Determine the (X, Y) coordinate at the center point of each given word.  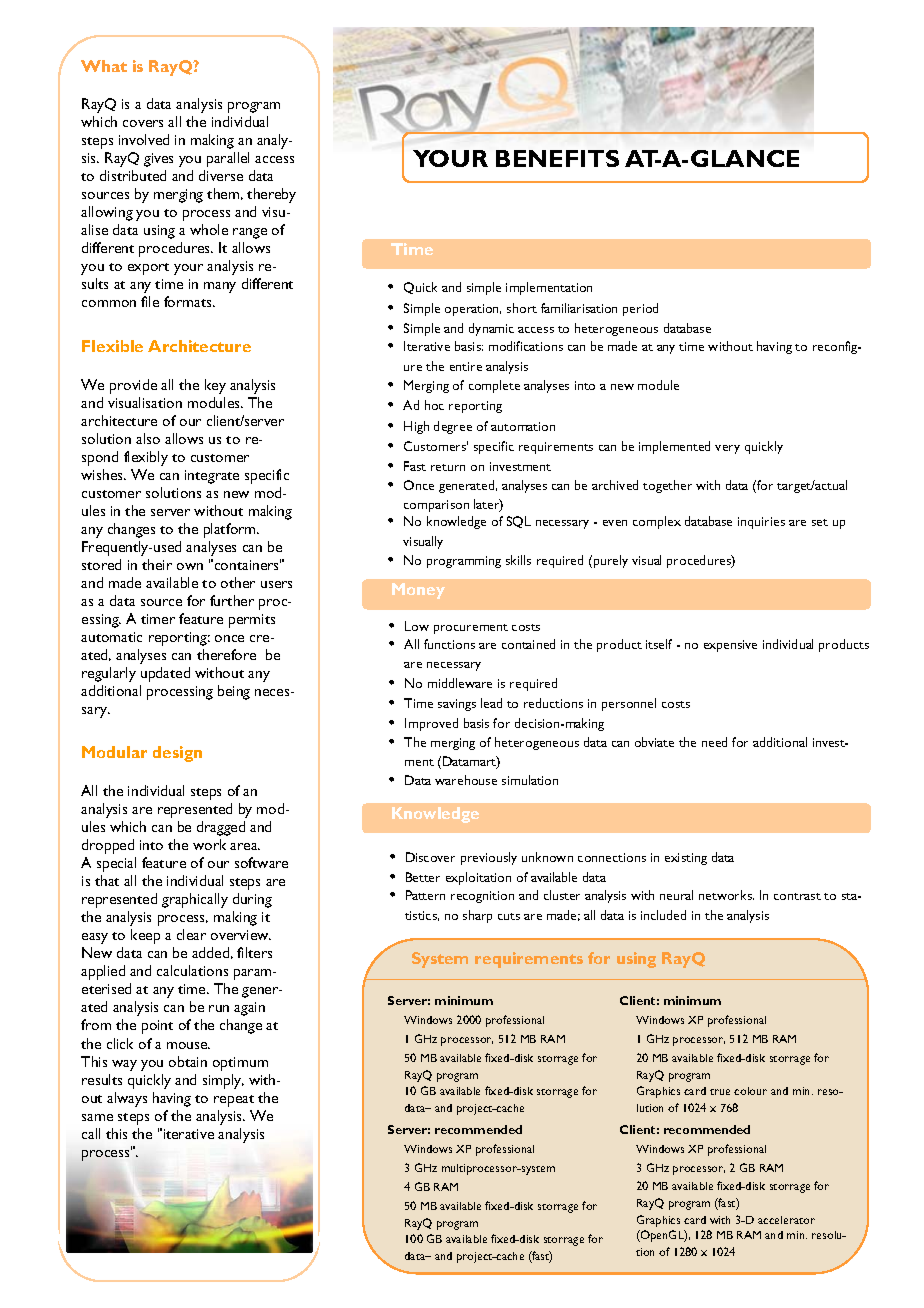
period (640, 309)
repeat (234, 1101)
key (215, 386)
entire (466, 366)
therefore (226, 654)
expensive (730, 646)
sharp (477, 916)
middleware (460, 683)
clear (191, 934)
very (727, 449)
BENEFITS (557, 158)
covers (143, 123)
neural (676, 895)
